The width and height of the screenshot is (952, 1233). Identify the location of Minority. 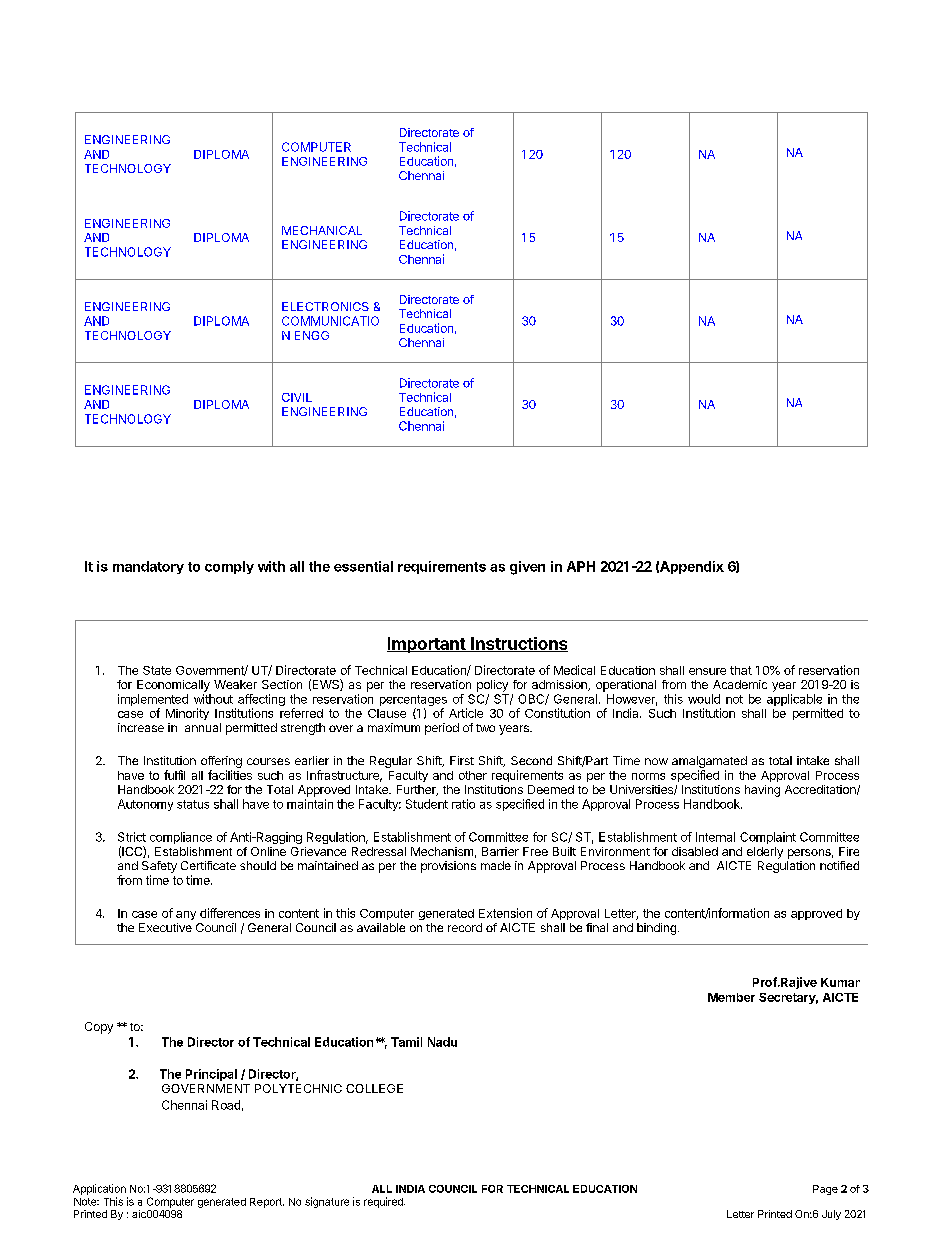
(187, 714).
